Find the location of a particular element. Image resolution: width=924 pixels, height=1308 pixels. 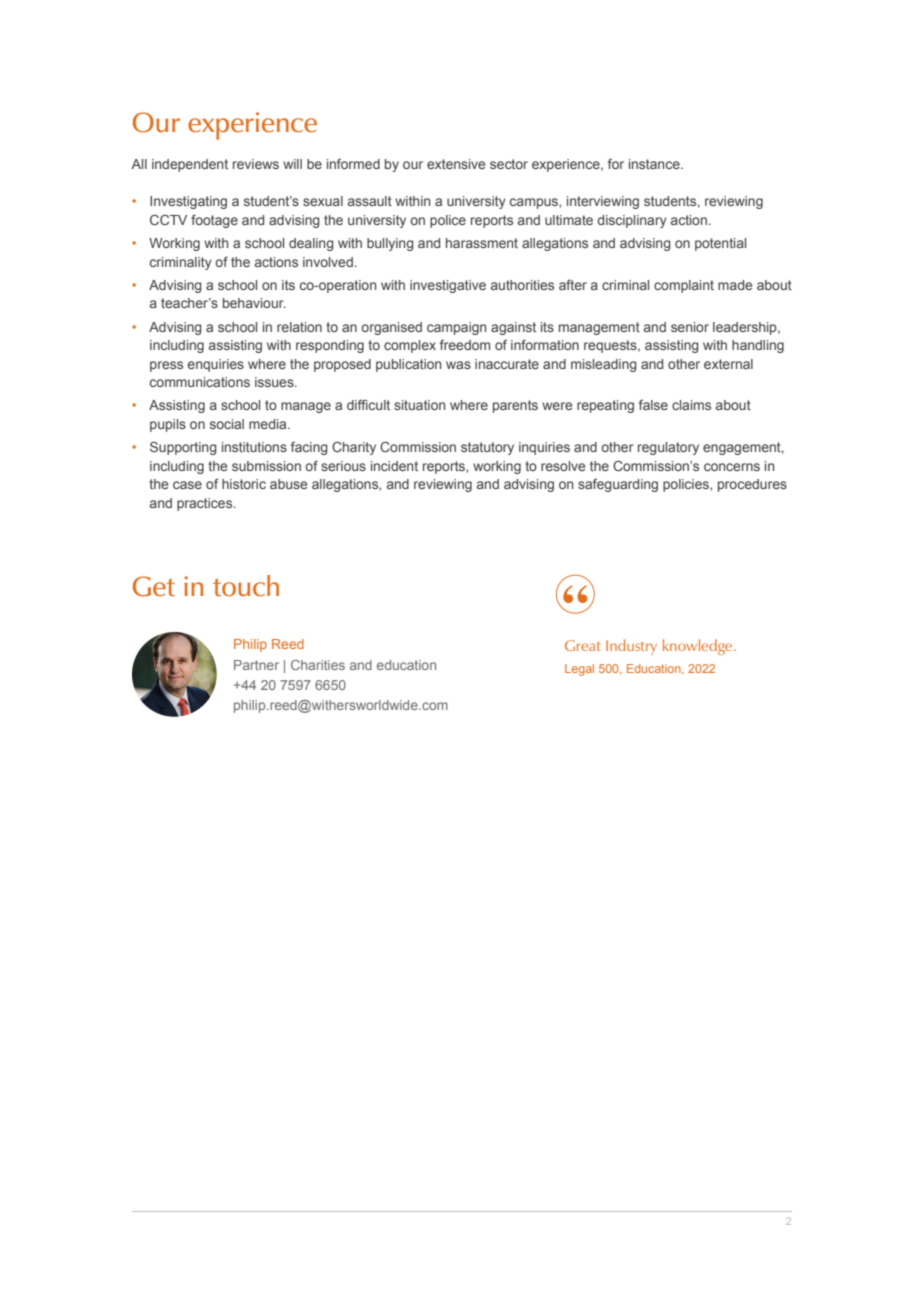

reviews is located at coordinates (256, 164).
